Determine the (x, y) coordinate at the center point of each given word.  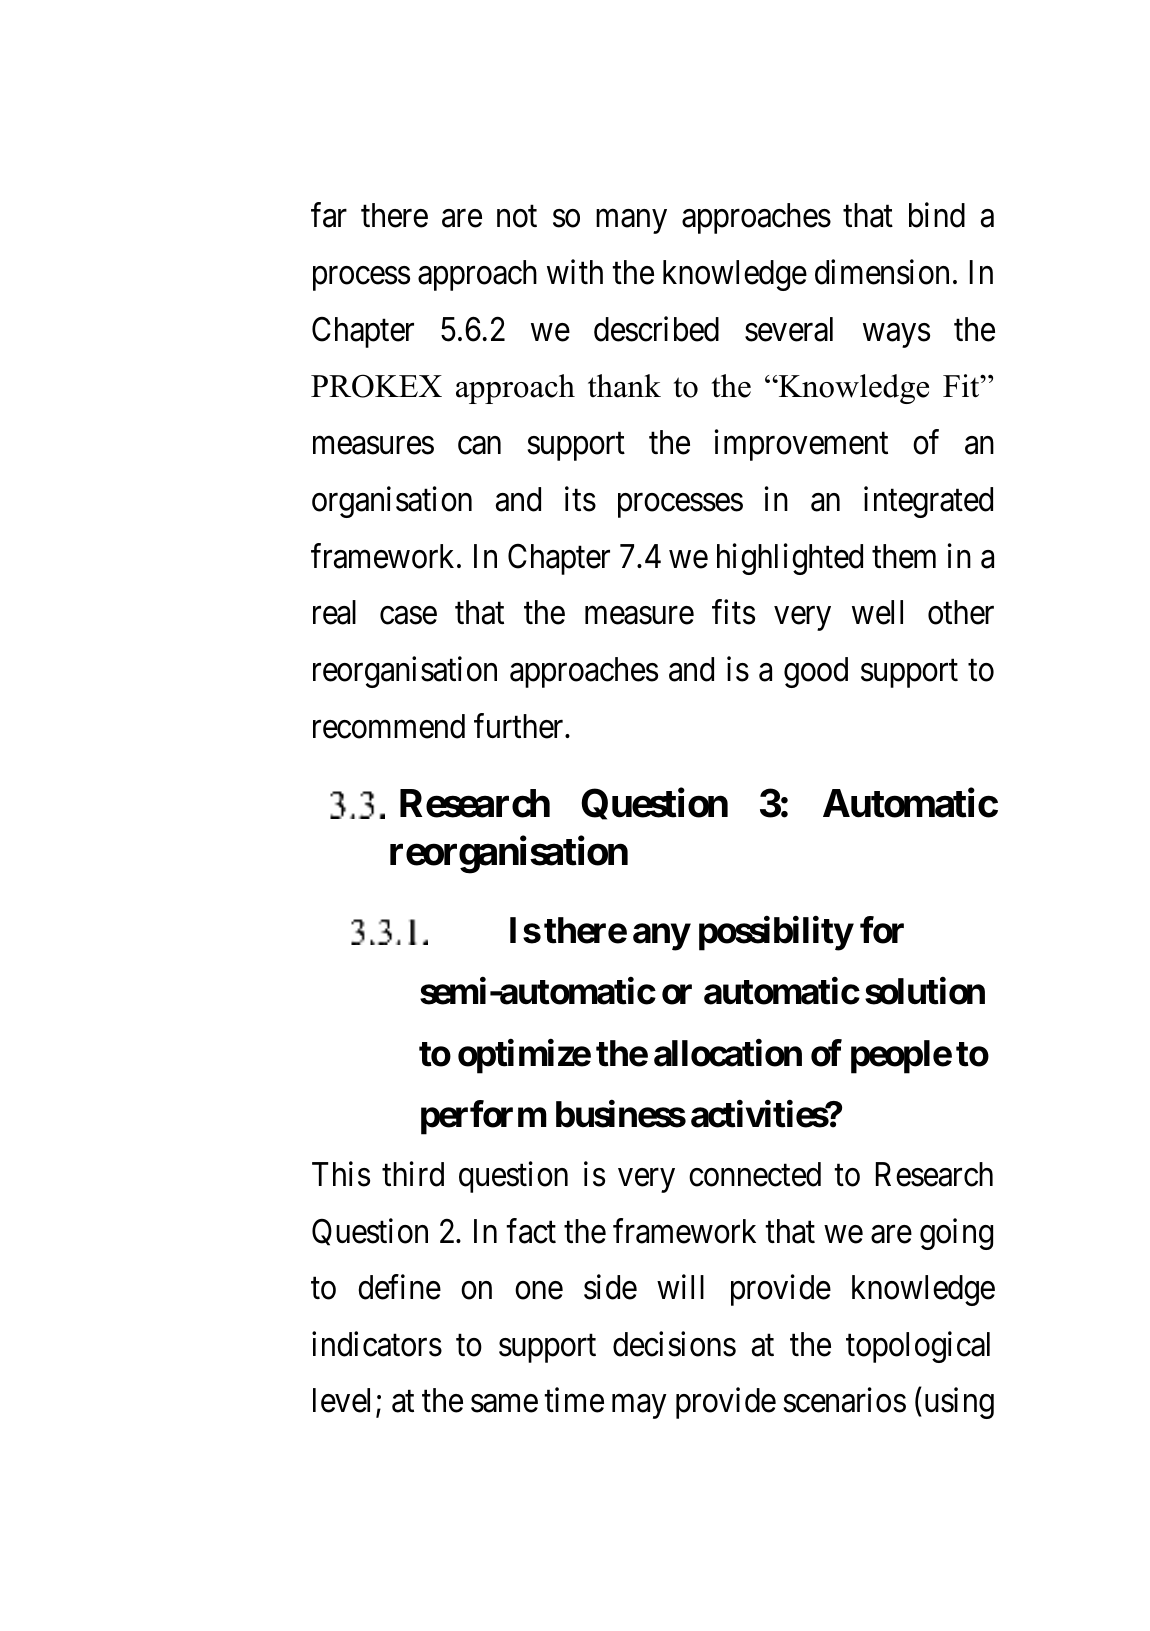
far (329, 215)
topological (918, 1347)
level (341, 1400)
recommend (389, 726)
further (520, 726)
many (631, 222)
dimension (882, 272)
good (816, 672)
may (639, 1407)
